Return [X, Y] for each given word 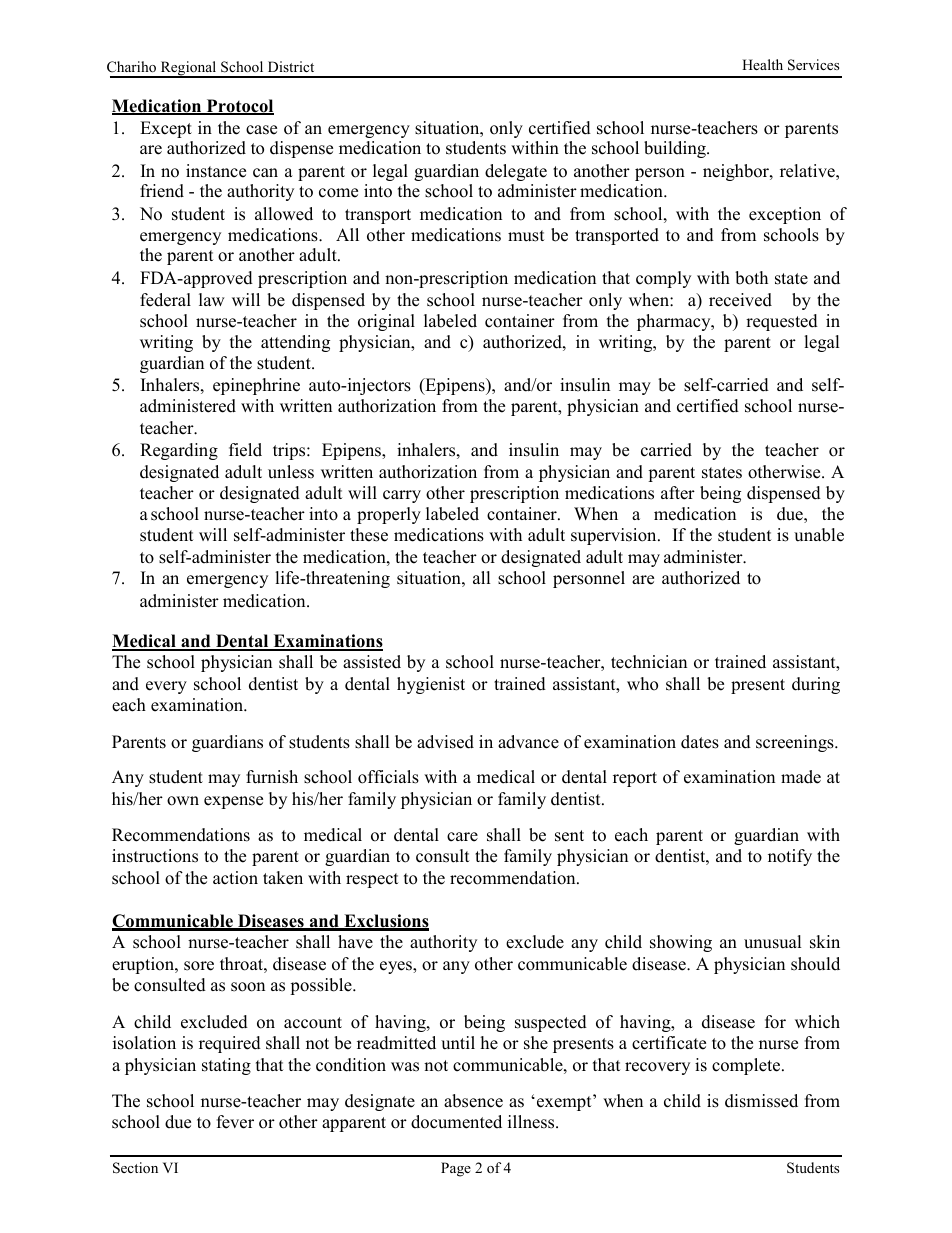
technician [649, 662]
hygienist [431, 685]
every [166, 687]
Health [762, 64]
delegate [516, 172]
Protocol [239, 107]
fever [235, 1122]
